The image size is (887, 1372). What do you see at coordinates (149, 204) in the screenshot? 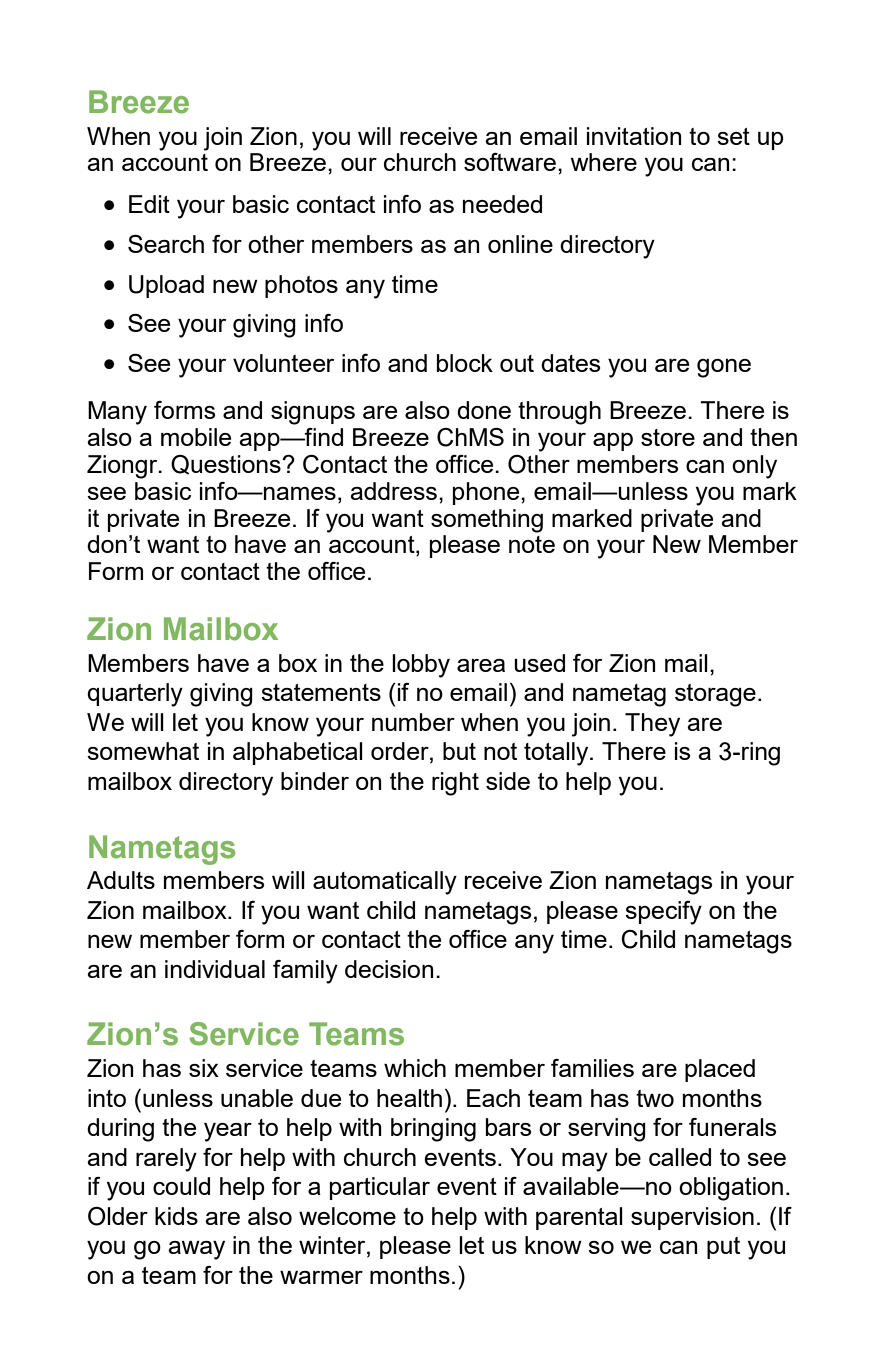
I see `Edit` at bounding box center [149, 204].
